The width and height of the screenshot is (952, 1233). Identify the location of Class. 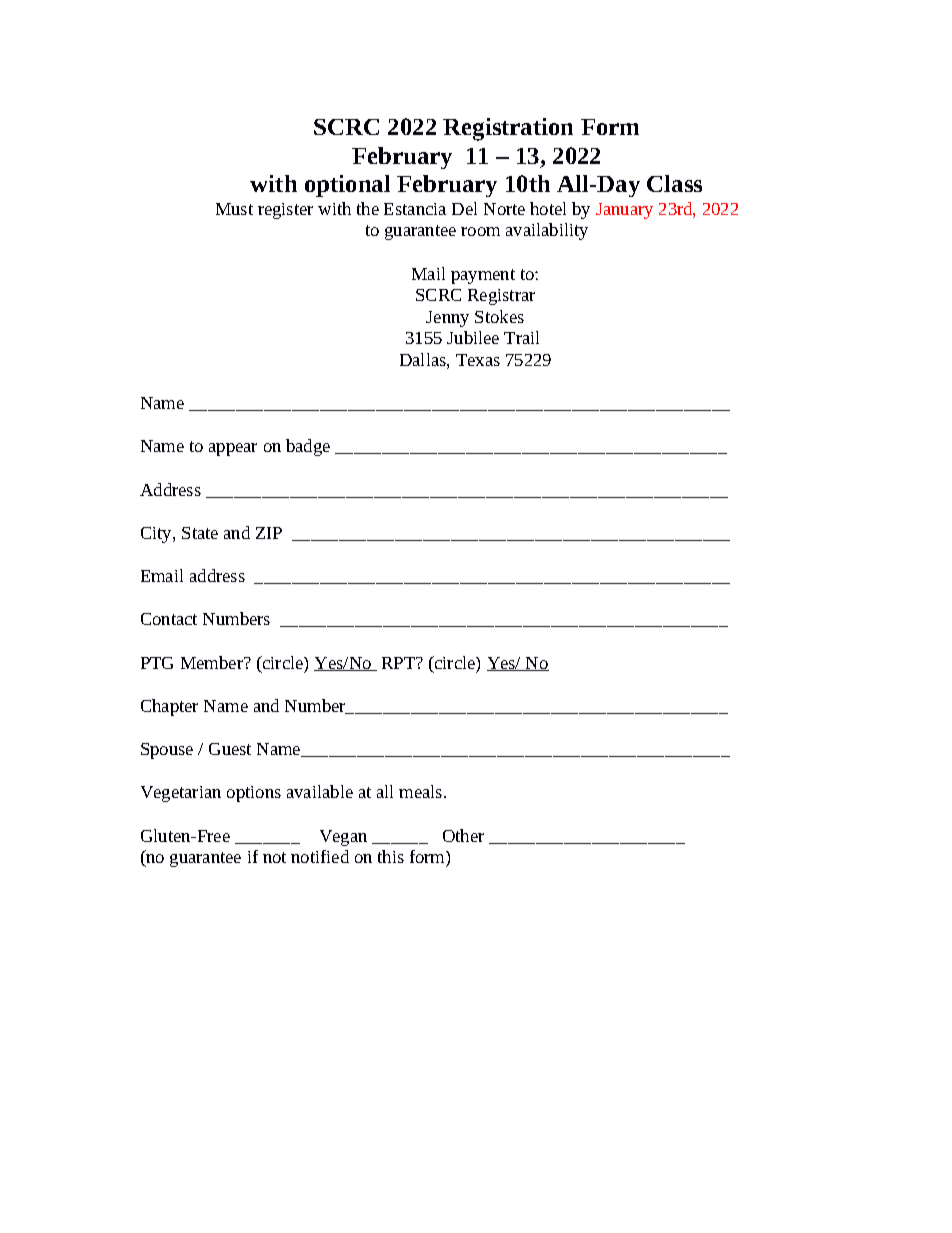
(674, 183).
